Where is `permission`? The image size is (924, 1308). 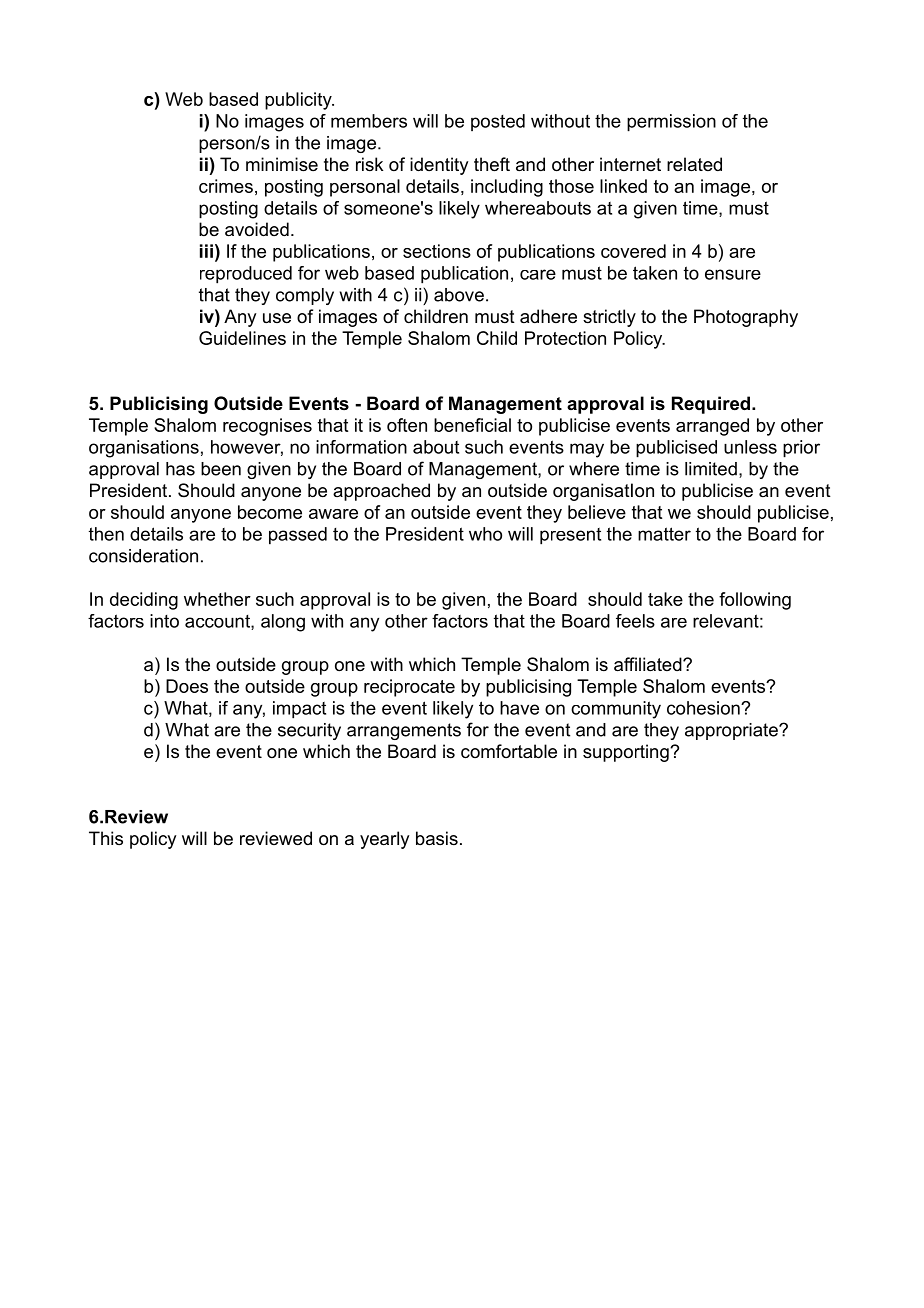 permission is located at coordinates (671, 123).
